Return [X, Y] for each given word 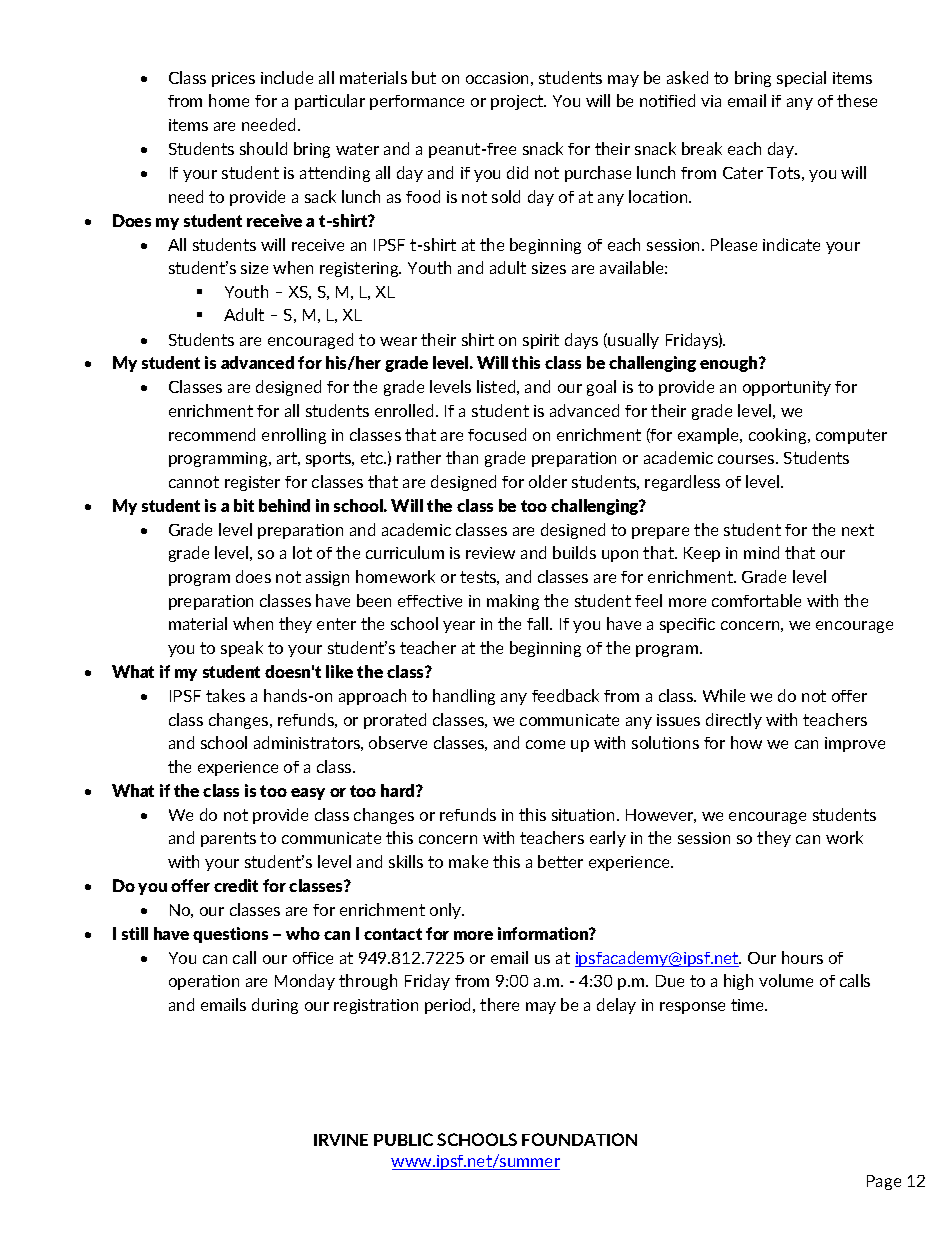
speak [242, 649]
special [801, 79]
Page [884, 1182]
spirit [541, 341]
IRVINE [341, 1140]
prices [233, 79]
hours [802, 957]
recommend [212, 434]
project [518, 102]
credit [236, 885]
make [468, 861]
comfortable [756, 600]
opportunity [787, 388]
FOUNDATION [579, 1139]
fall [539, 623]
